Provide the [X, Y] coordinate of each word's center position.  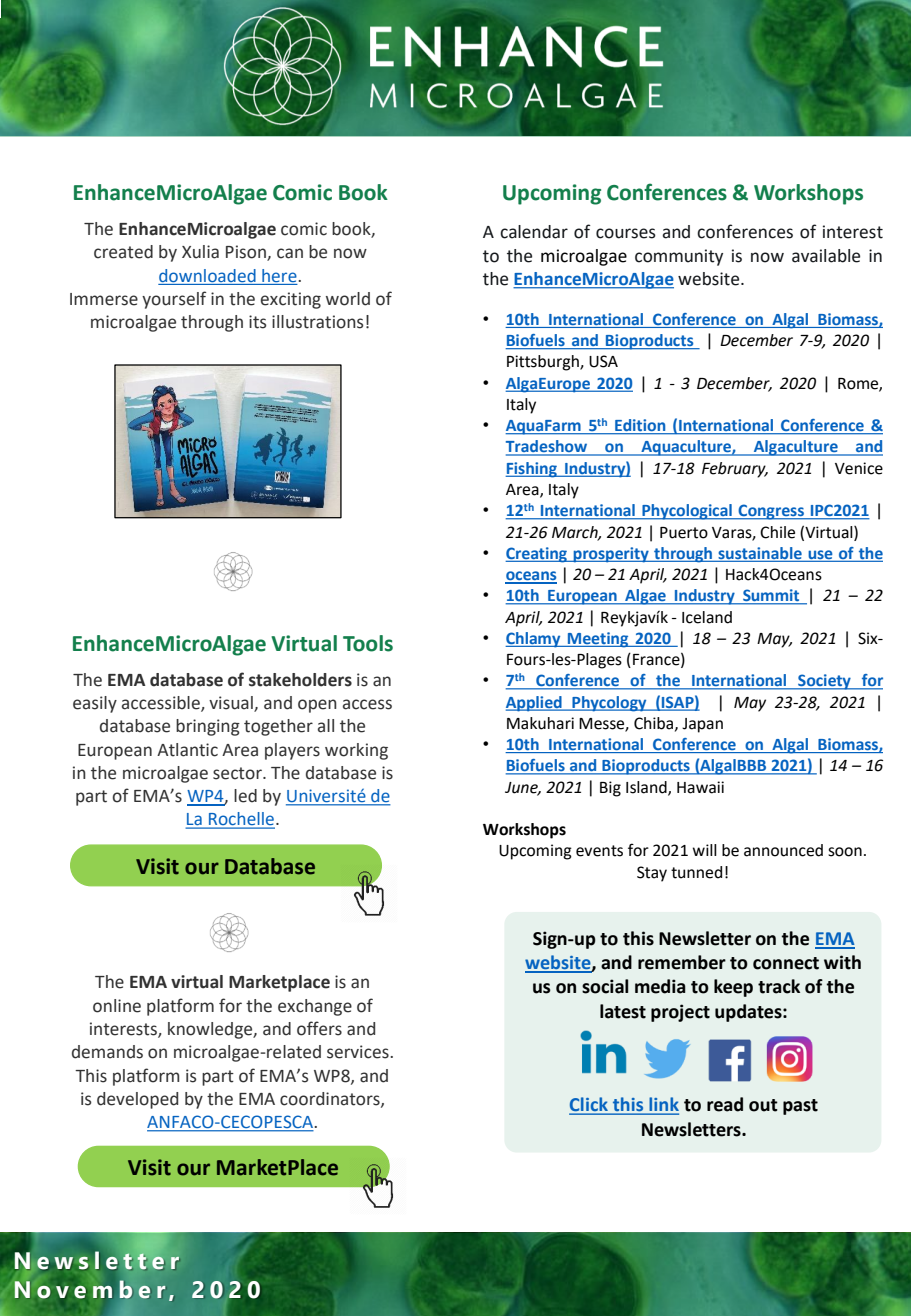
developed [137, 1100]
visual [232, 704]
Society [824, 682]
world [348, 299]
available [826, 256]
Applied [535, 704]
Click [589, 1105]
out [763, 1105]
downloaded [207, 275]
